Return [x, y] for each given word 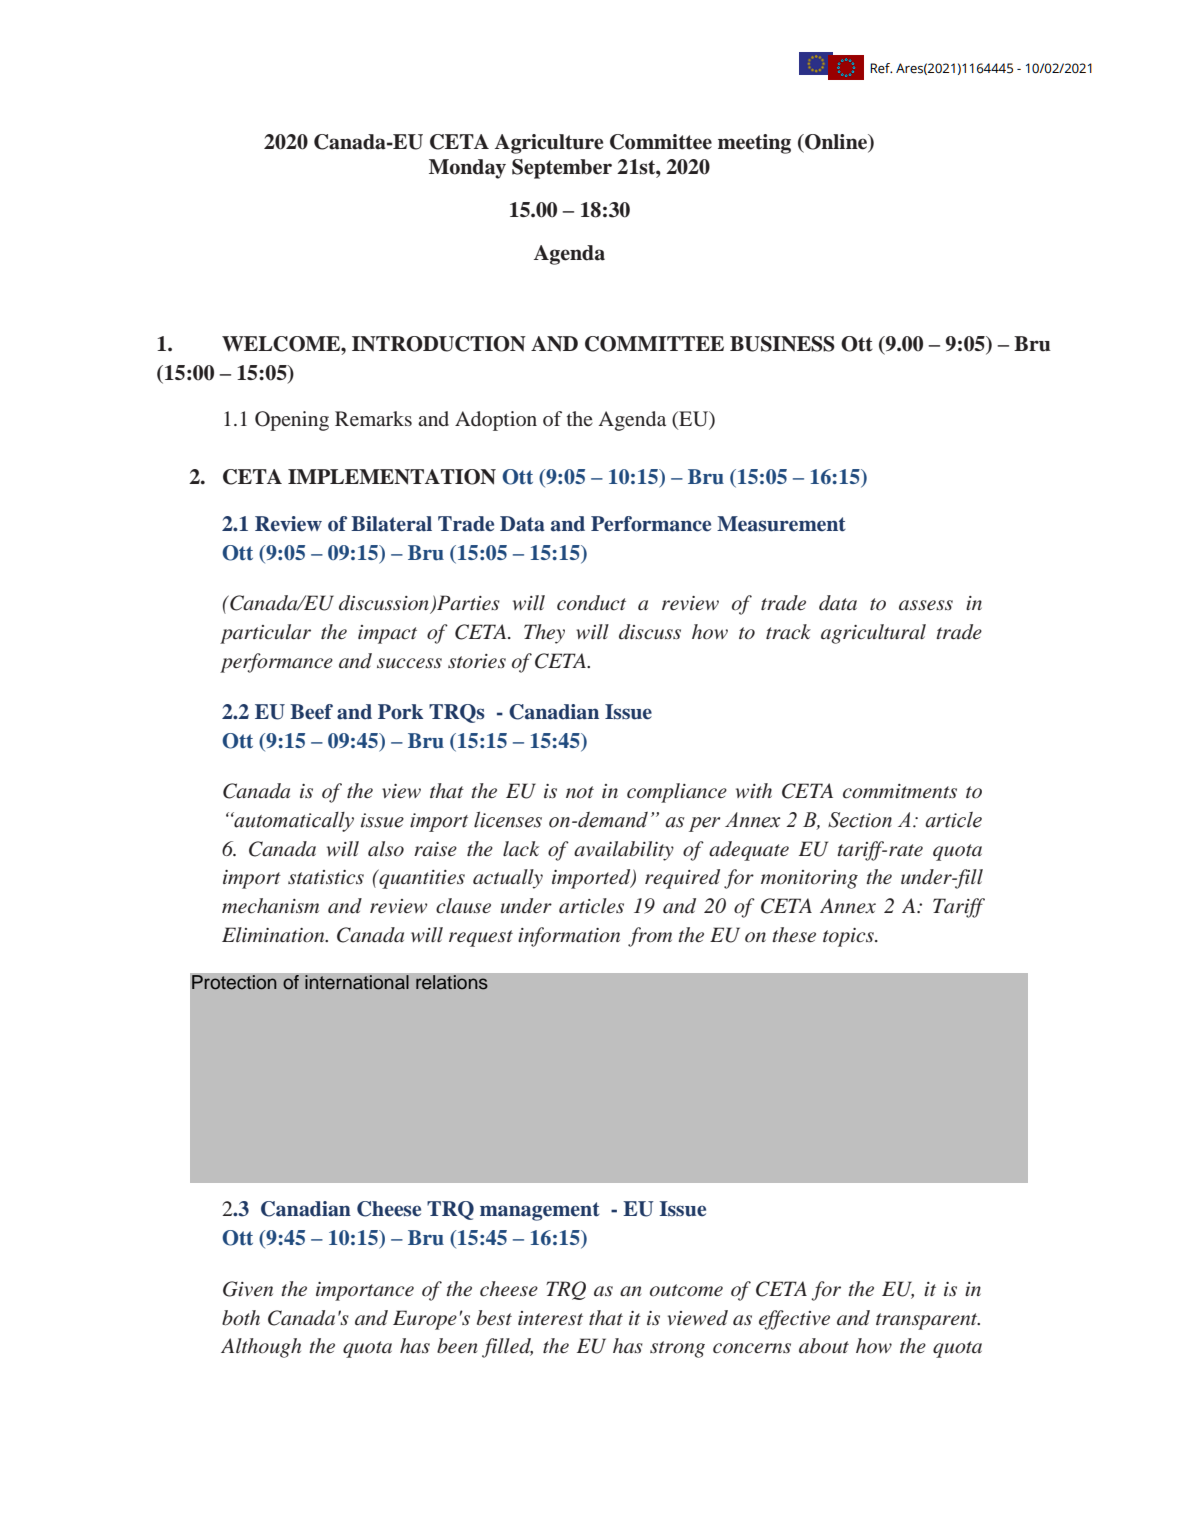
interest [550, 1318]
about [824, 1346]
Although [261, 1348]
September [562, 169]
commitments [900, 791]
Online [836, 143]
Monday [467, 169]
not [580, 792]
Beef [311, 712]
